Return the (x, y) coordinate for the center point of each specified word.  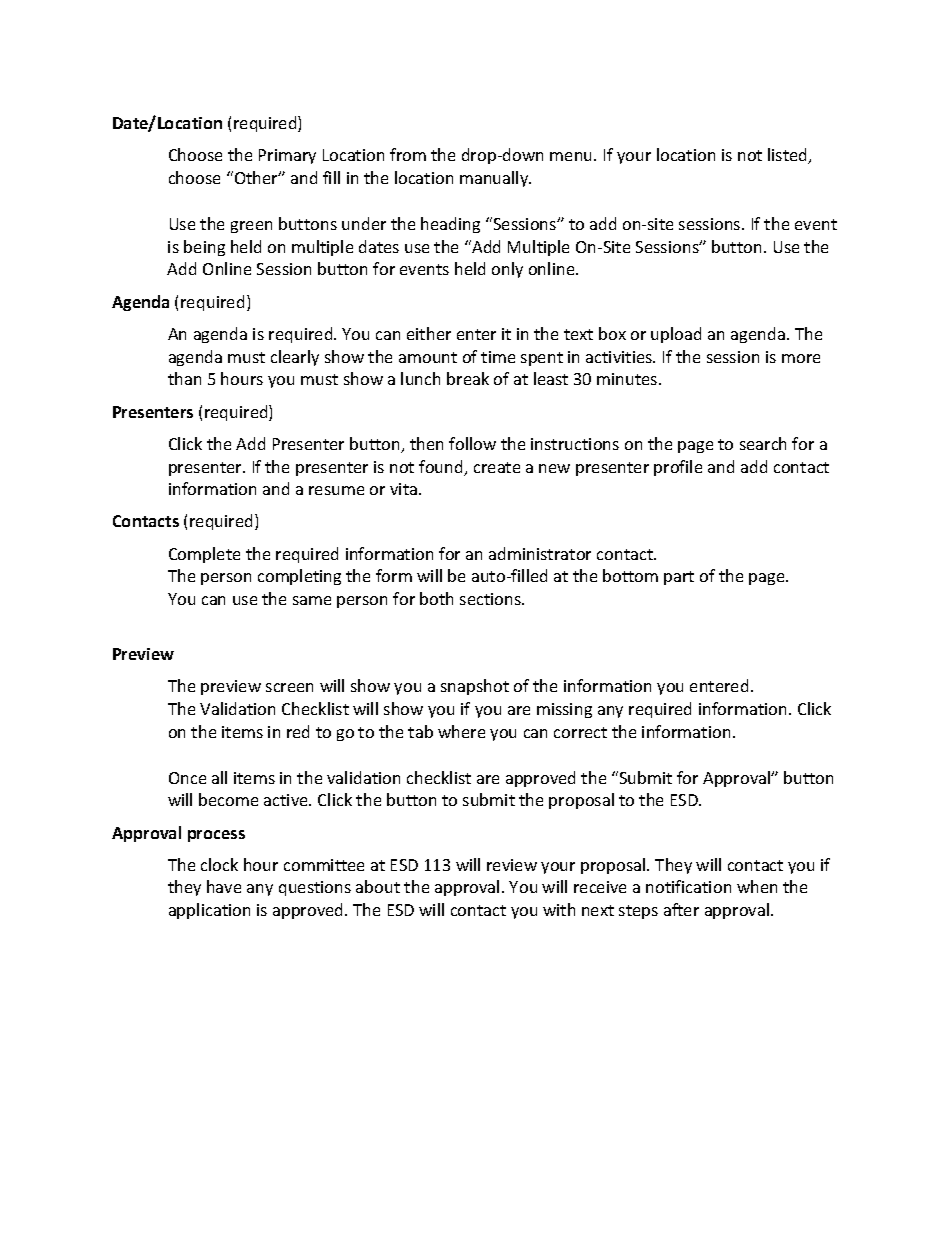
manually (495, 179)
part (679, 578)
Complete (204, 555)
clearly (295, 358)
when (757, 886)
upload (676, 335)
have (224, 886)
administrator (540, 553)
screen (289, 687)
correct (580, 732)
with (559, 909)
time (498, 357)
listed (789, 156)
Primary (287, 156)
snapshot (475, 687)
